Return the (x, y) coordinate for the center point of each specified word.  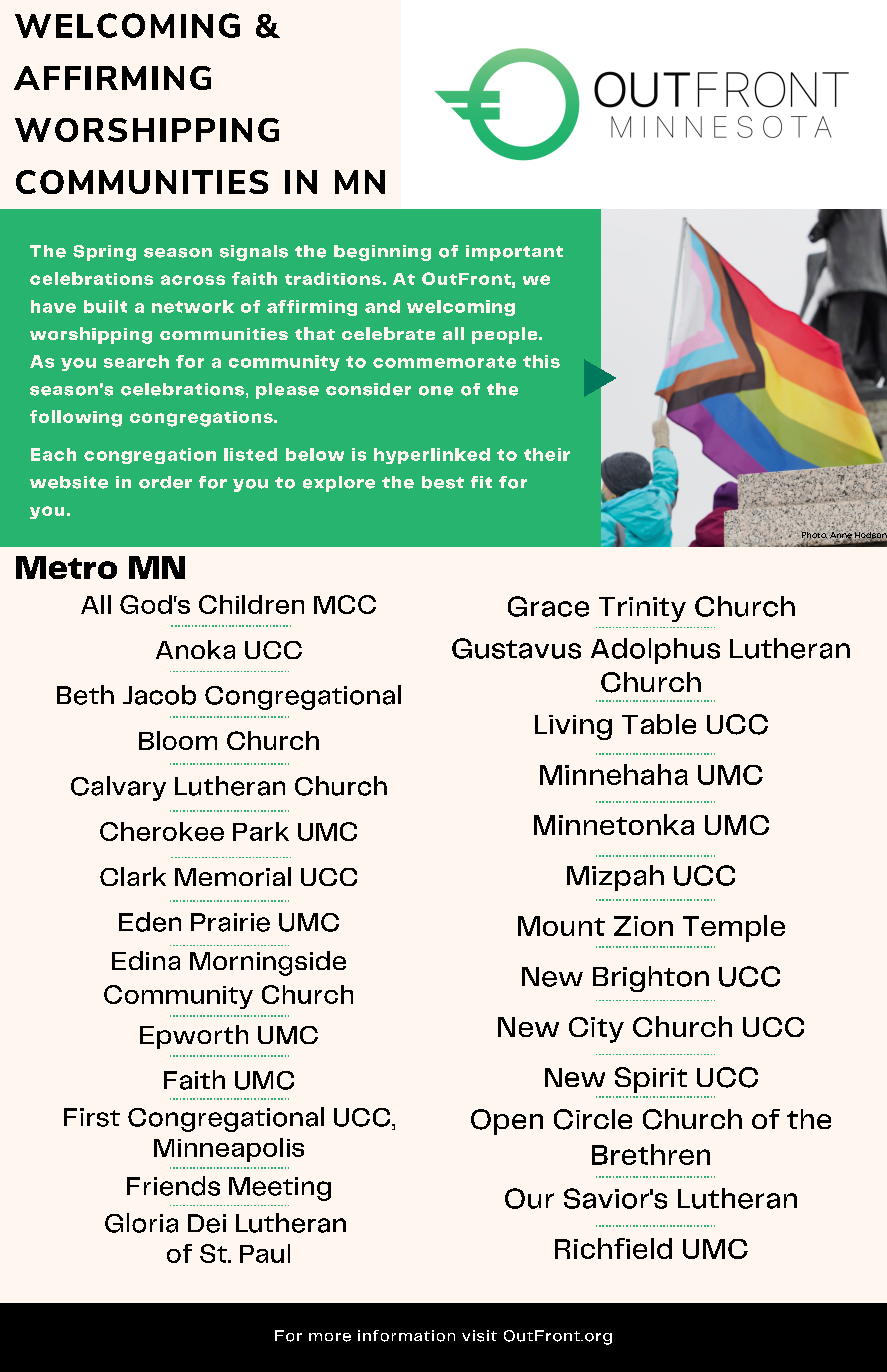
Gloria (141, 1223)
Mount (561, 926)
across (193, 280)
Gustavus (516, 648)
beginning (382, 253)
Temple (734, 928)
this (541, 361)
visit (479, 1336)
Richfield (613, 1248)
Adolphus (655, 651)
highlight (144, 975)
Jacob (159, 695)
